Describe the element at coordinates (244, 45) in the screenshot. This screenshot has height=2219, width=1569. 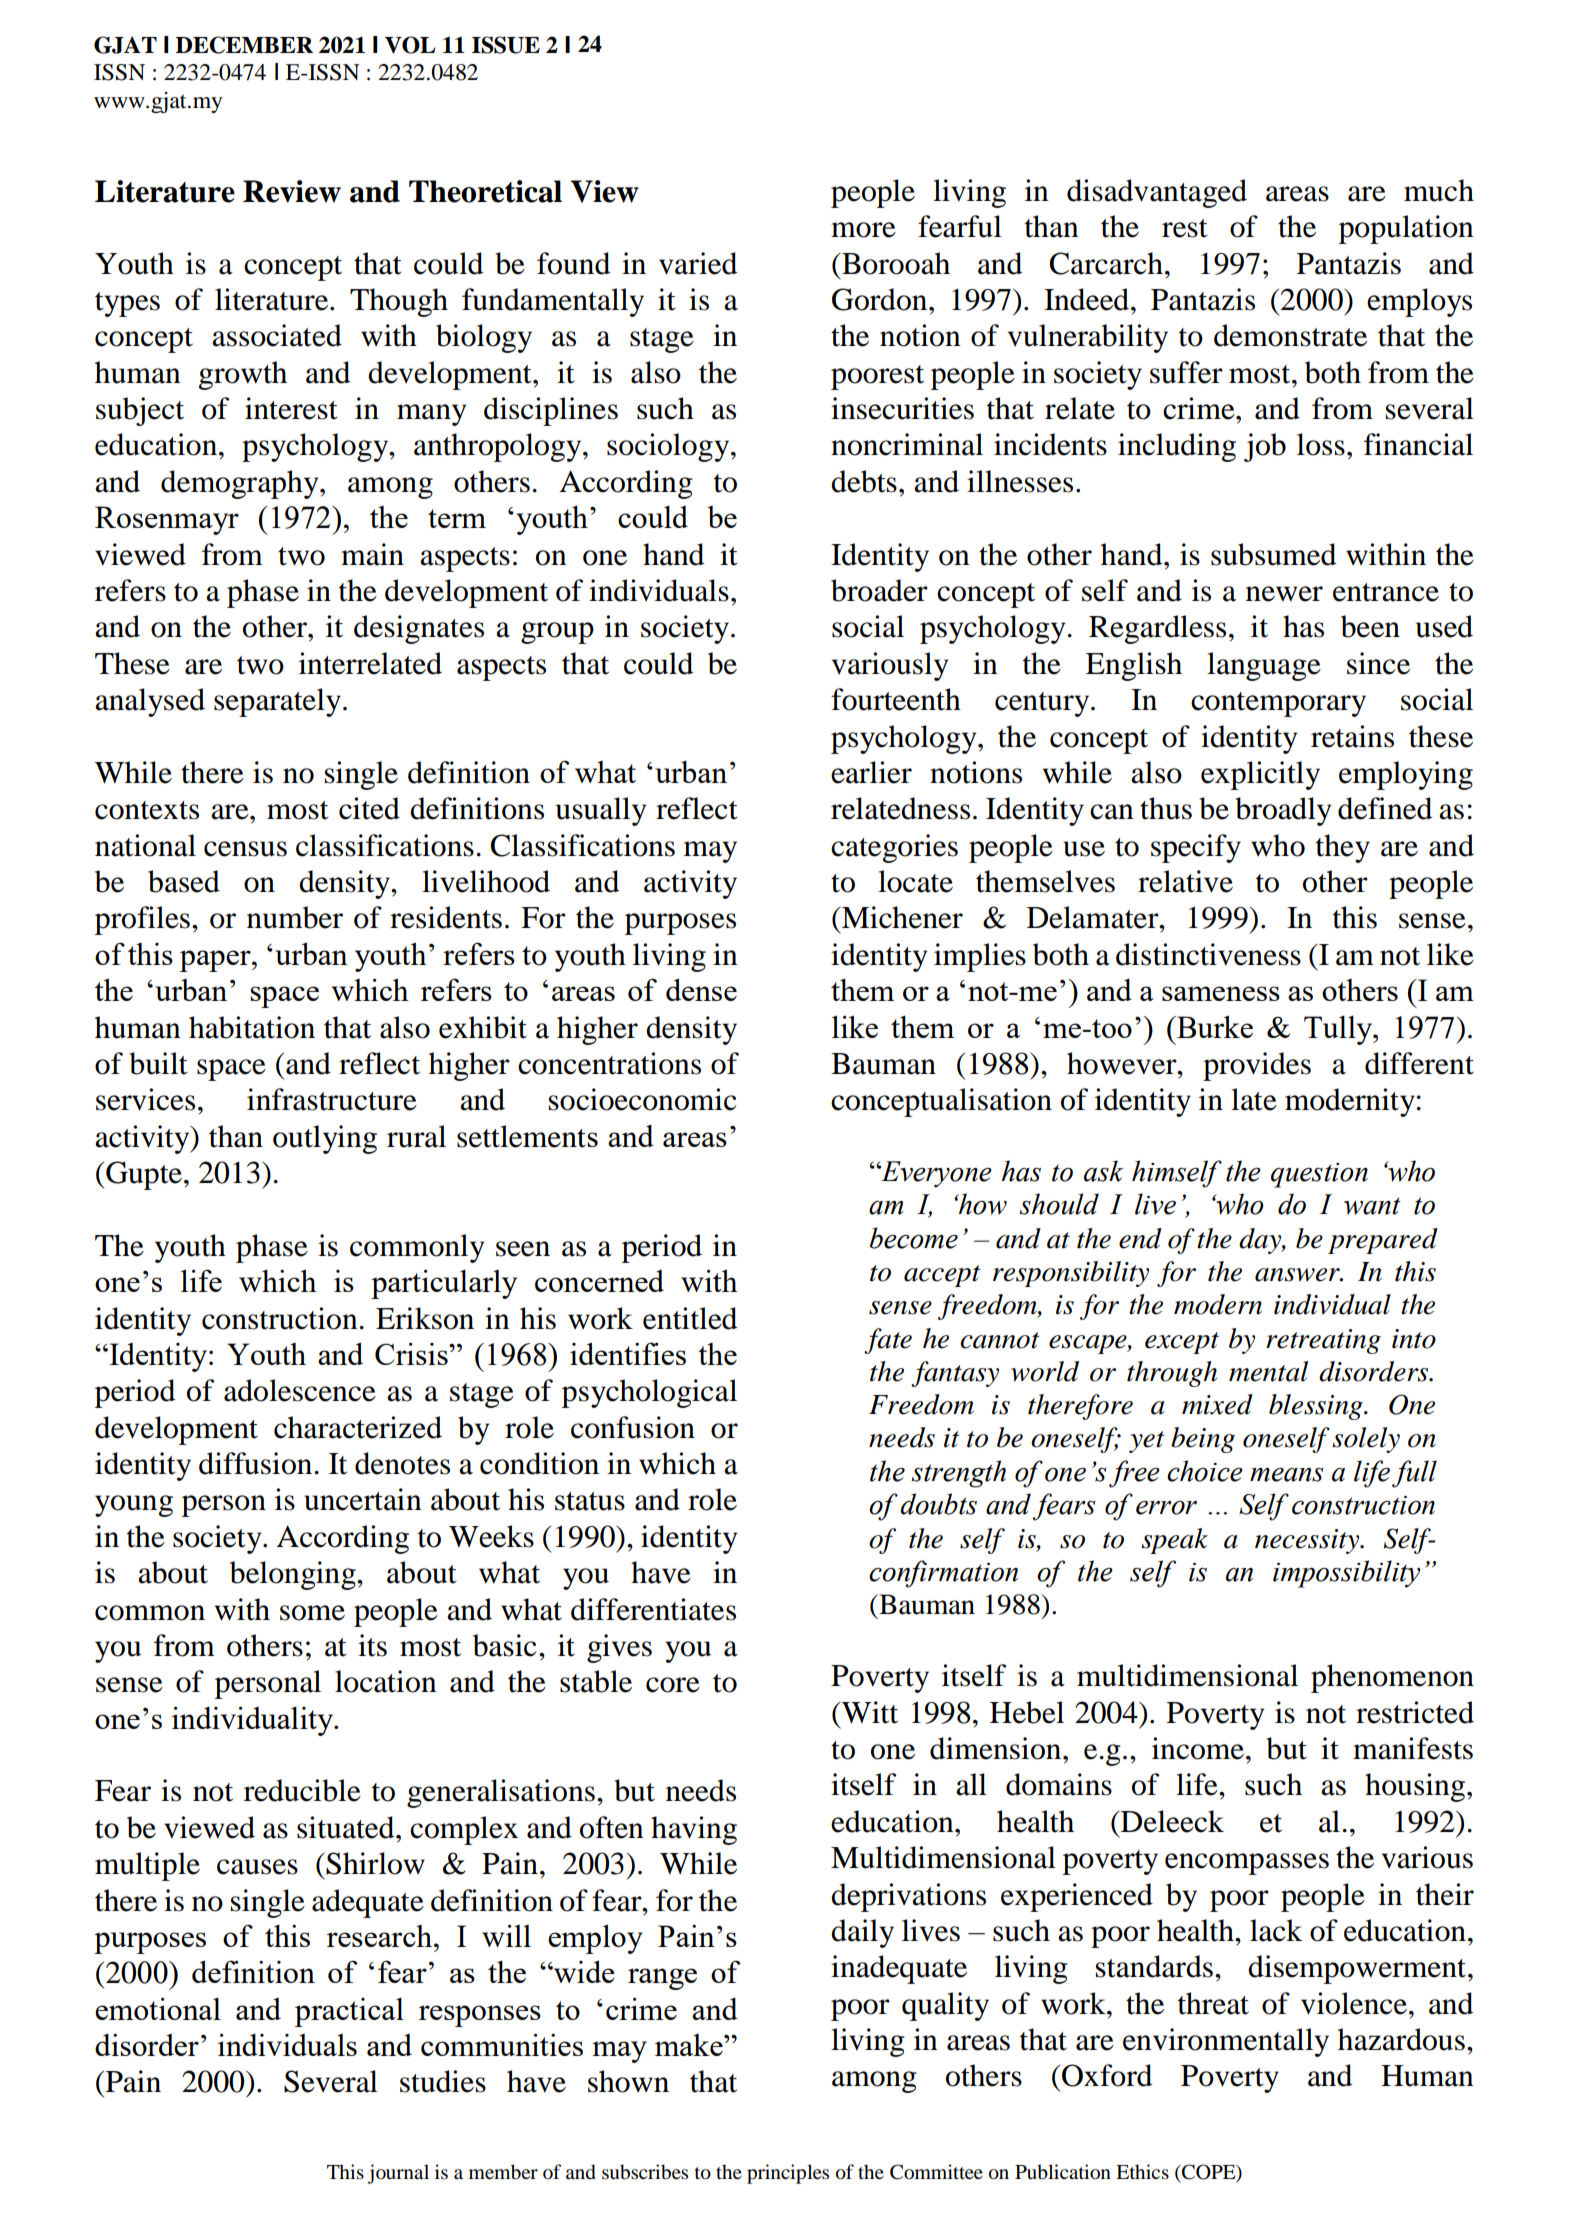
I see `DECEMBER` at that location.
